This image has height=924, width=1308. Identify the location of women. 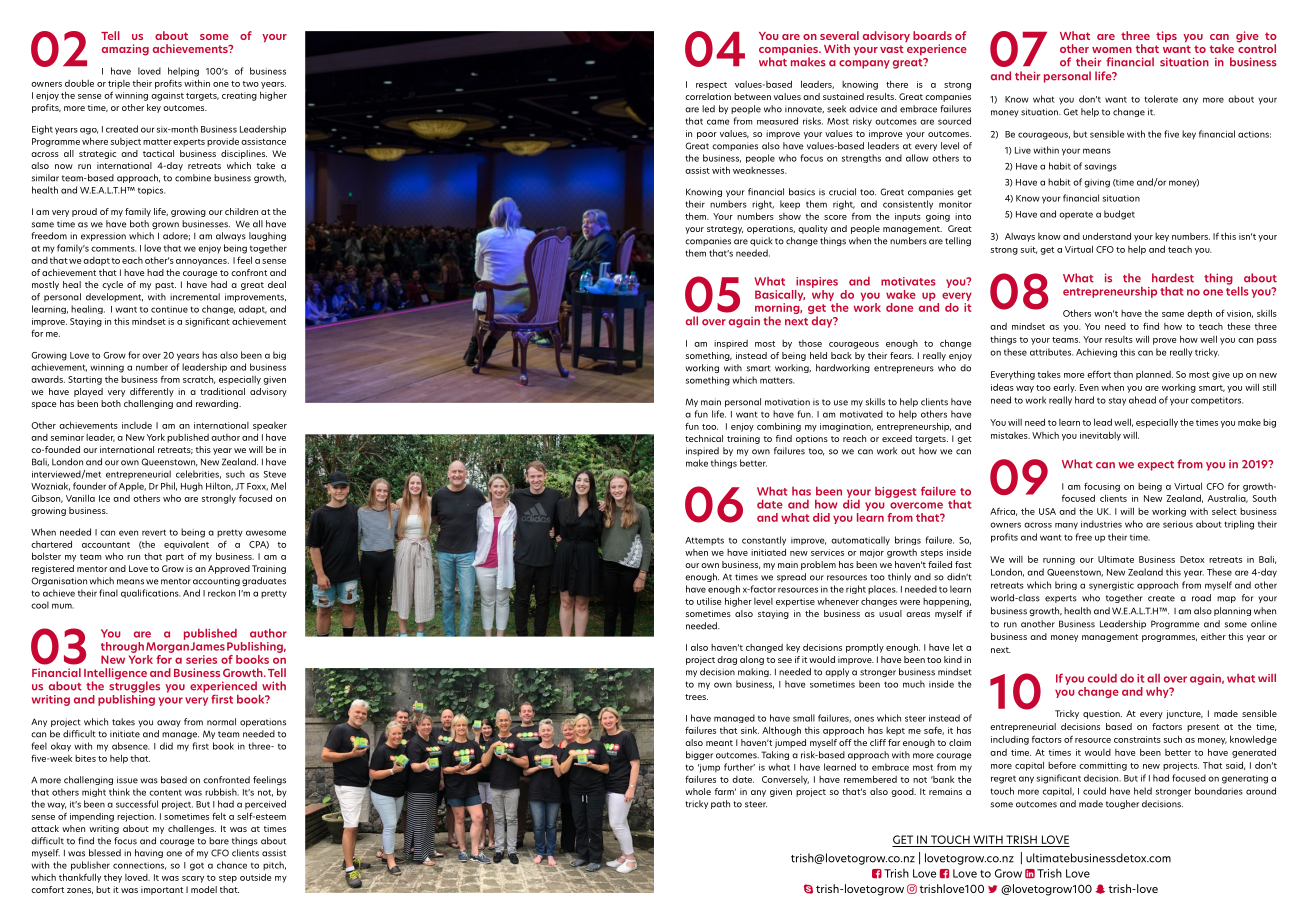
(1112, 50).
